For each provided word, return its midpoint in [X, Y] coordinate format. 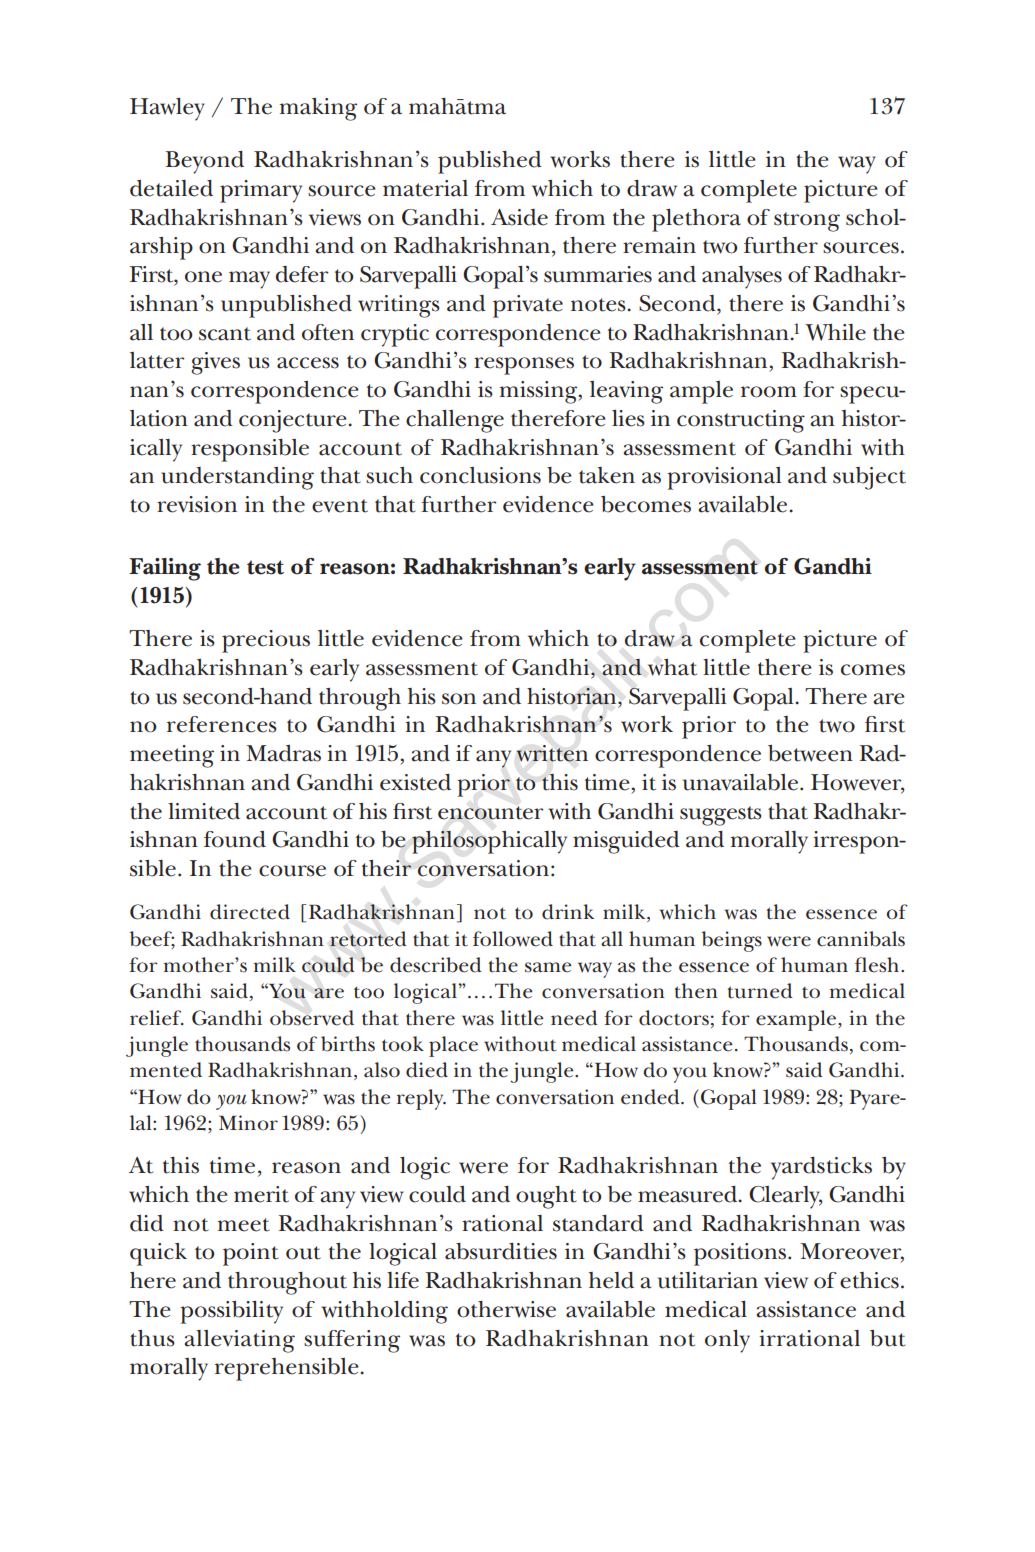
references [222, 724]
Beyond [204, 162]
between [810, 753]
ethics [869, 1280]
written [552, 753]
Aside [519, 217]
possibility [231, 1312]
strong [807, 222]
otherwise [506, 1309]
